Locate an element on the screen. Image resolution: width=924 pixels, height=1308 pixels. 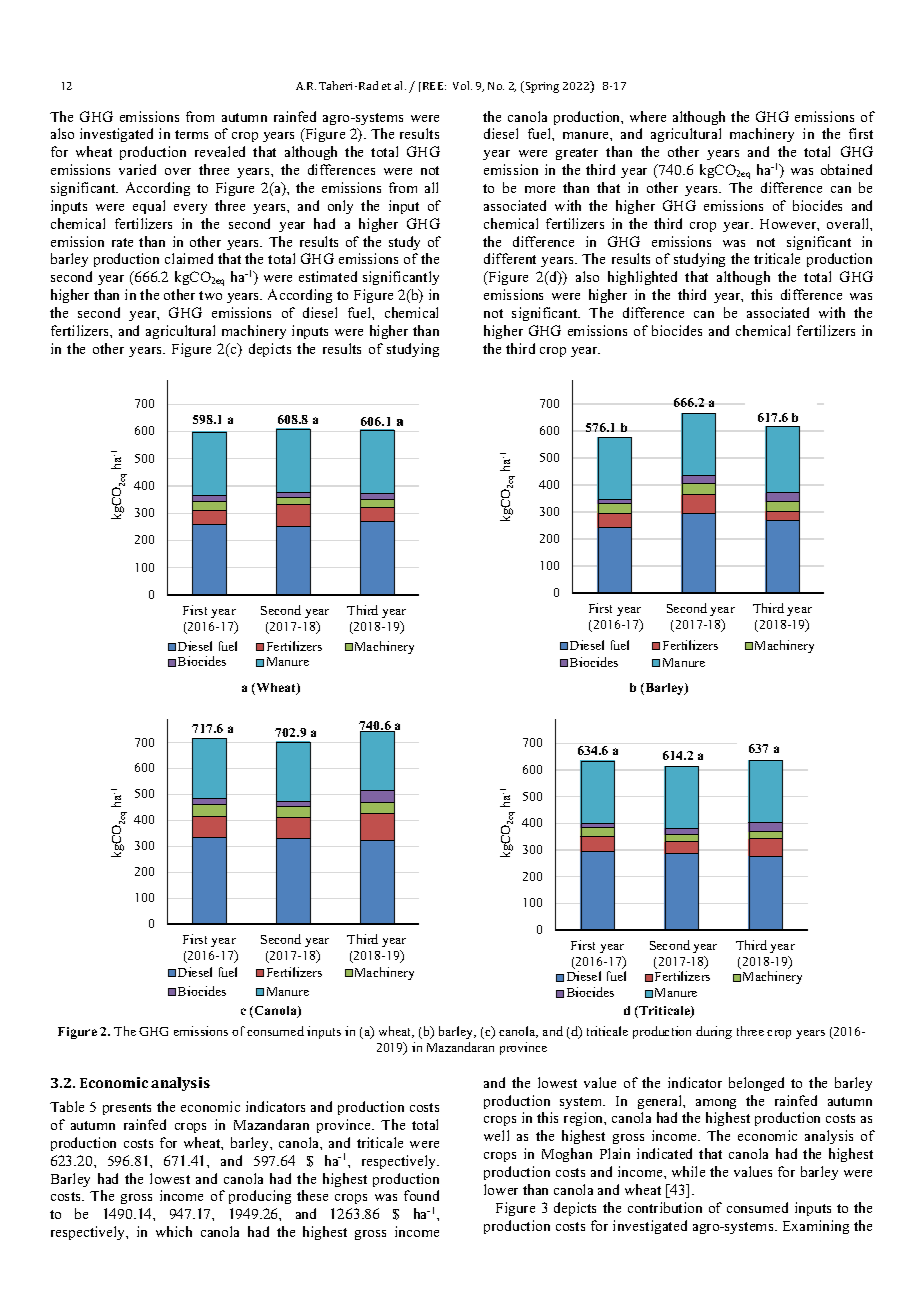
highlighted is located at coordinates (642, 278).
